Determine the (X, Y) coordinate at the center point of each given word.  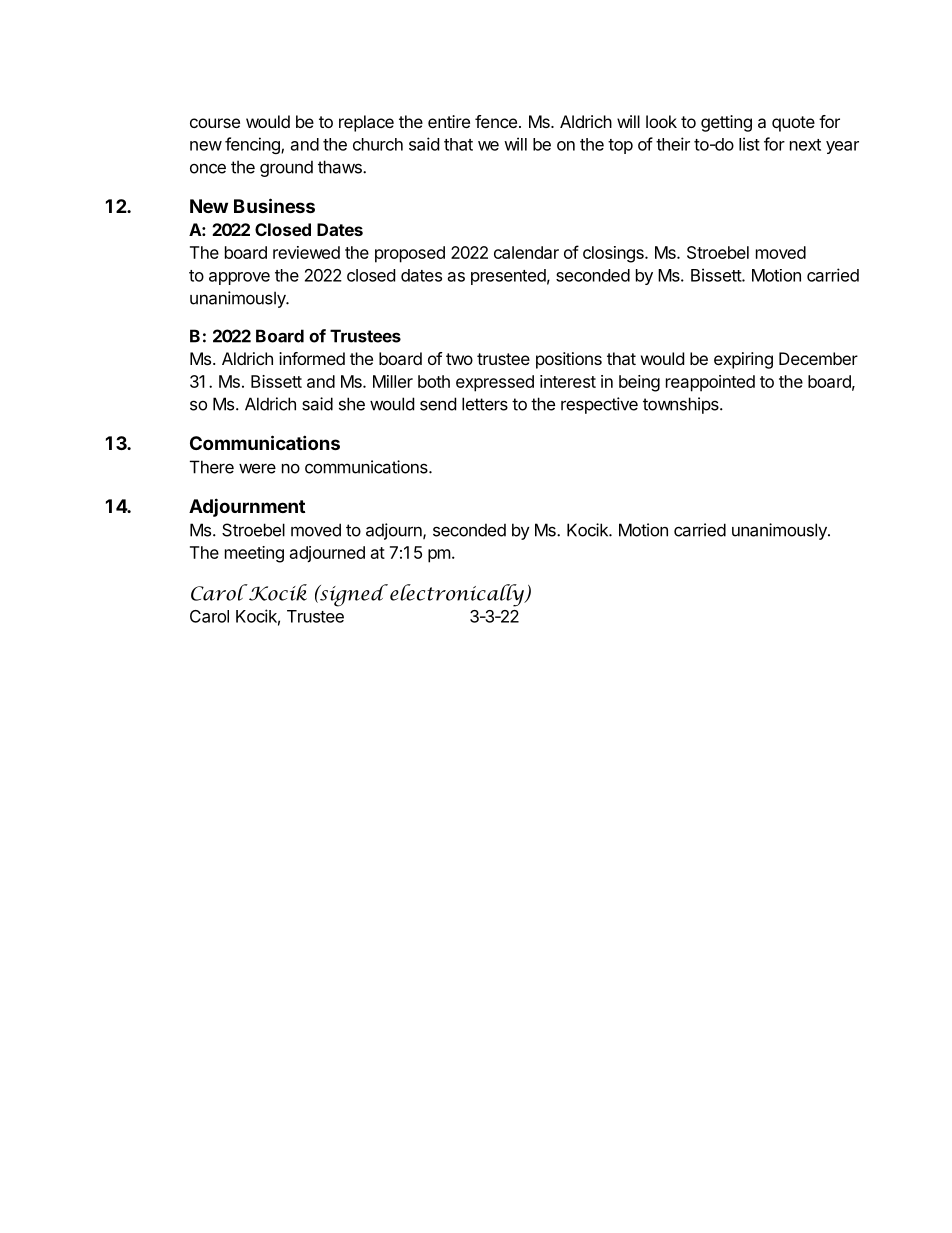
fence (496, 121)
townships (682, 405)
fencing (253, 145)
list (749, 144)
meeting (254, 554)
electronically (458, 595)
